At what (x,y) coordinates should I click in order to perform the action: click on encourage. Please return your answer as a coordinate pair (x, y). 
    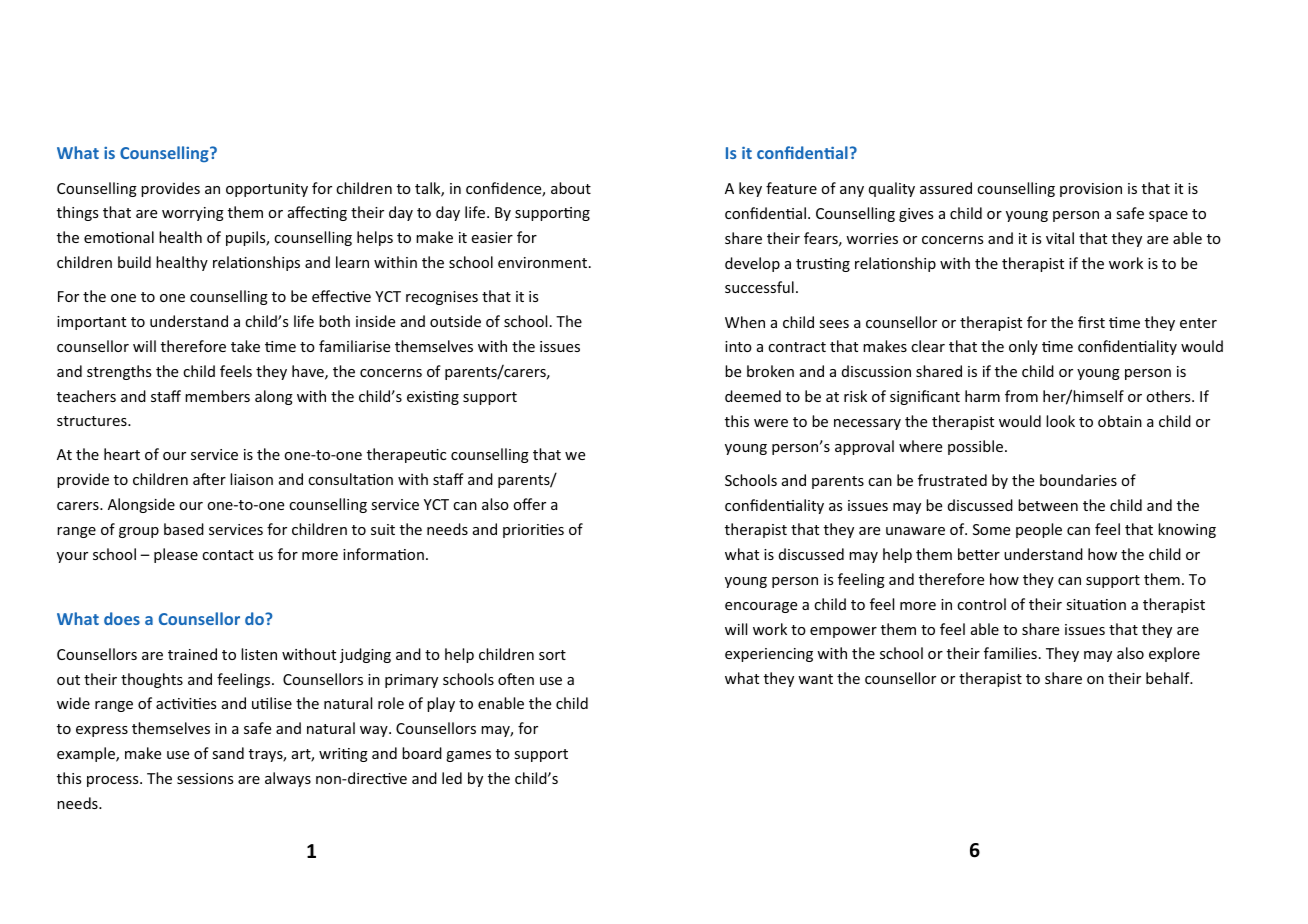
    Looking at the image, I should click on (761, 607).
